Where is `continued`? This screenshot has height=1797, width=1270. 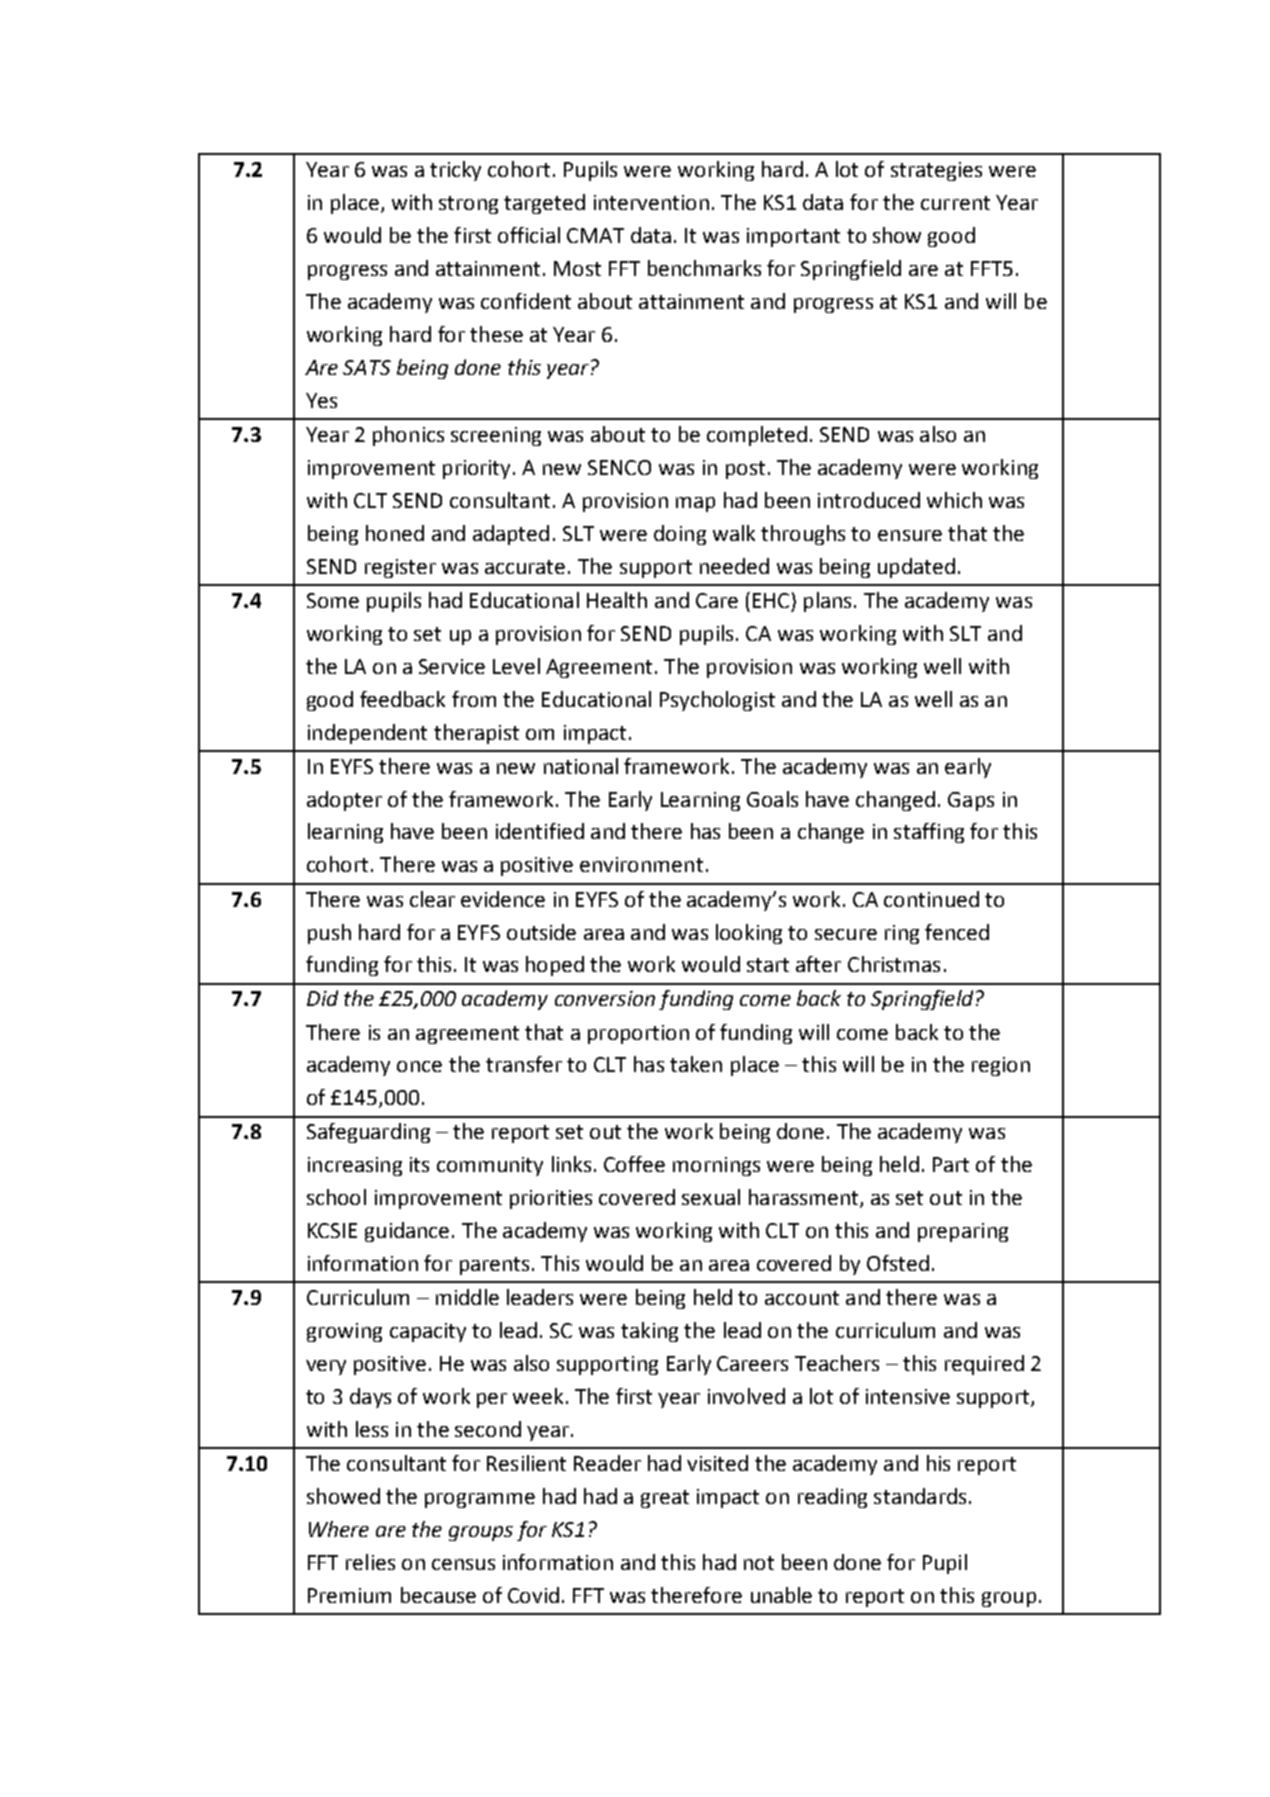
continued is located at coordinates (931, 899).
